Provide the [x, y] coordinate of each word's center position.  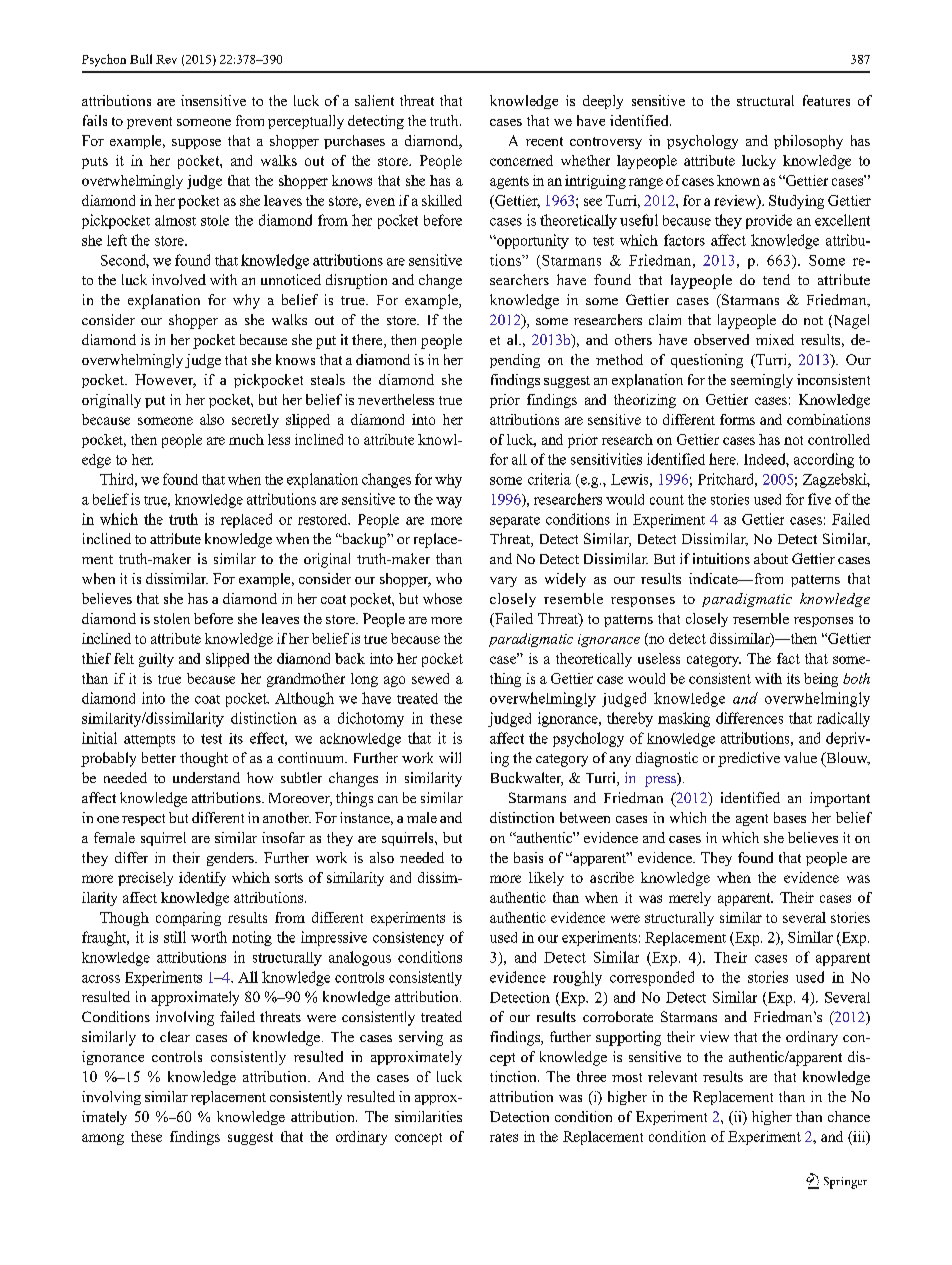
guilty [156, 660]
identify [202, 879]
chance [849, 1116]
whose [442, 598]
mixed [775, 339]
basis [528, 857]
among [103, 1139]
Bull [141, 59]
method [619, 359]
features [826, 100]
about [771, 558]
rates [504, 1137]
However [165, 381]
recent [544, 141]
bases [790, 817]
